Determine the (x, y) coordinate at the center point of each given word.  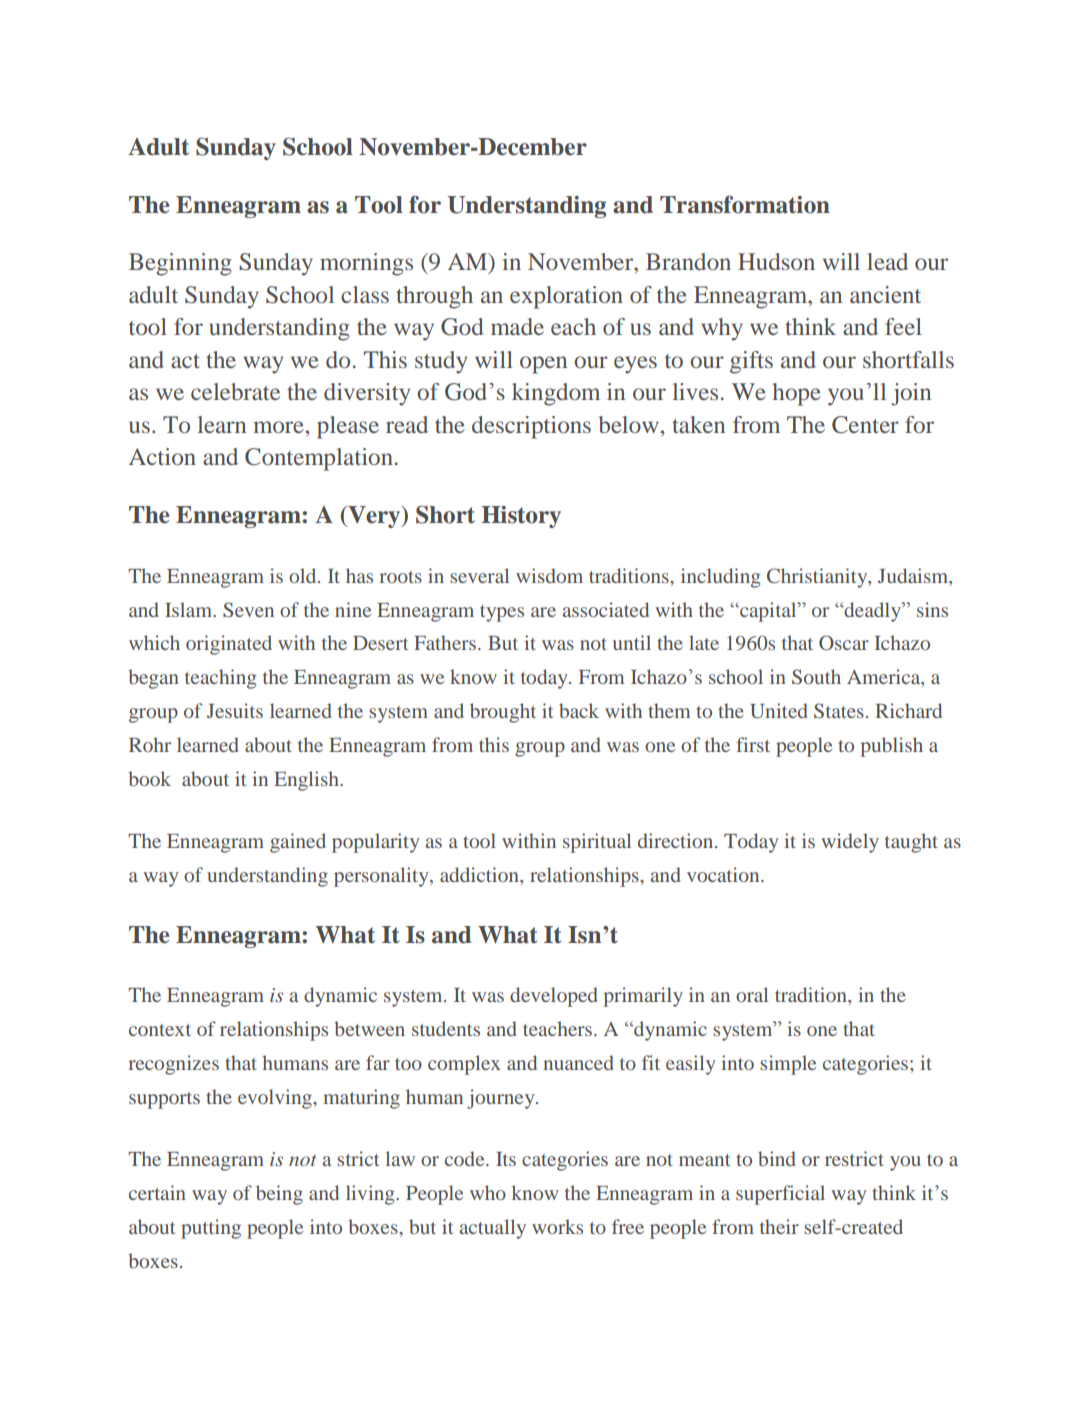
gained (298, 843)
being (279, 1195)
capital (768, 612)
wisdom (549, 575)
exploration (566, 297)
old (304, 575)
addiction (480, 874)
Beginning (180, 264)
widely (850, 843)
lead (887, 261)
